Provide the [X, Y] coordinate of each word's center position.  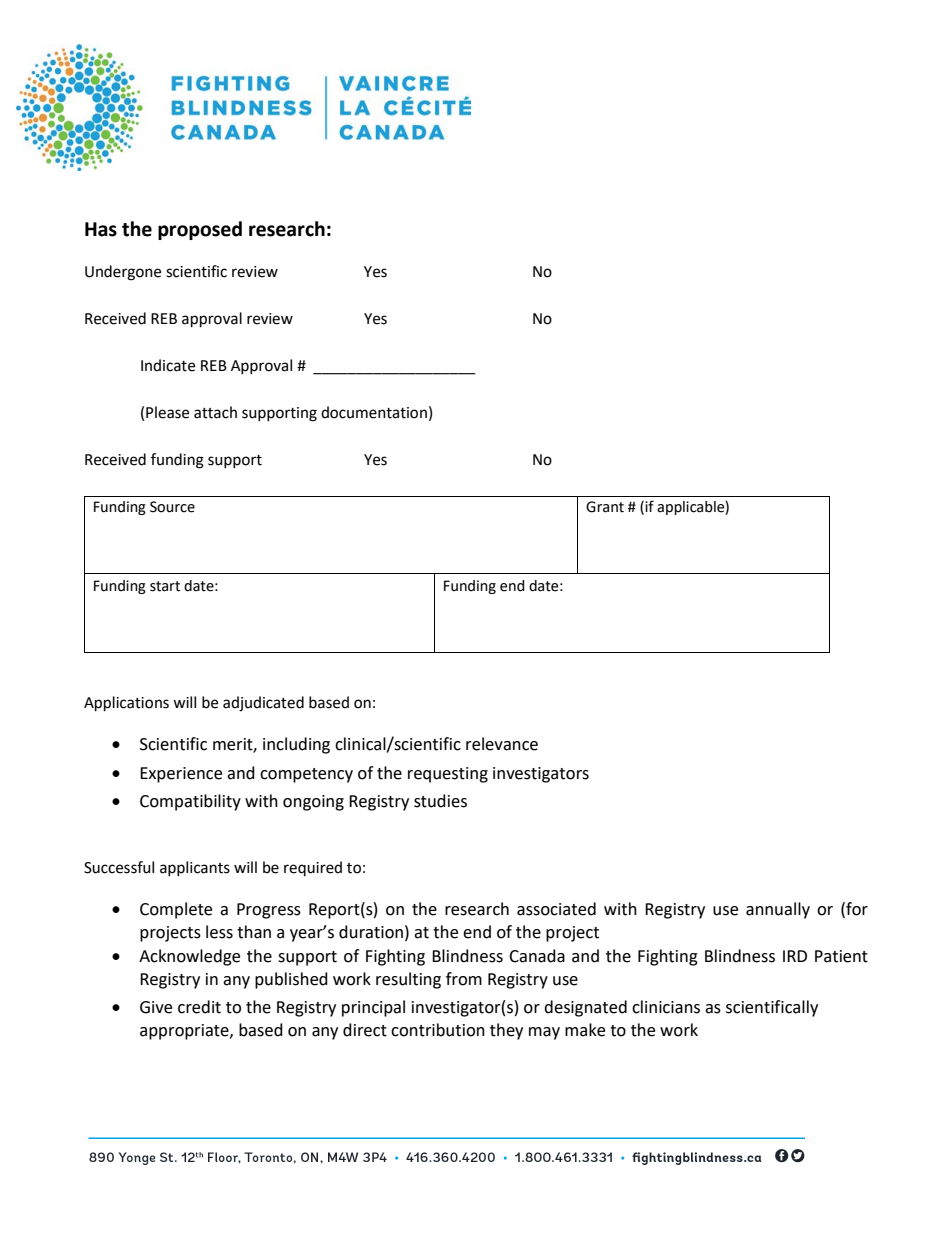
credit [199, 1007]
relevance [502, 744]
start [165, 586]
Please [167, 412]
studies [440, 801]
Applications [126, 704]
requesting [448, 775]
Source [172, 507]
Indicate [168, 365]
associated [556, 909]
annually [778, 910]
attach [215, 412]
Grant [605, 507]
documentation [374, 412]
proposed [200, 230]
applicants [195, 868]
